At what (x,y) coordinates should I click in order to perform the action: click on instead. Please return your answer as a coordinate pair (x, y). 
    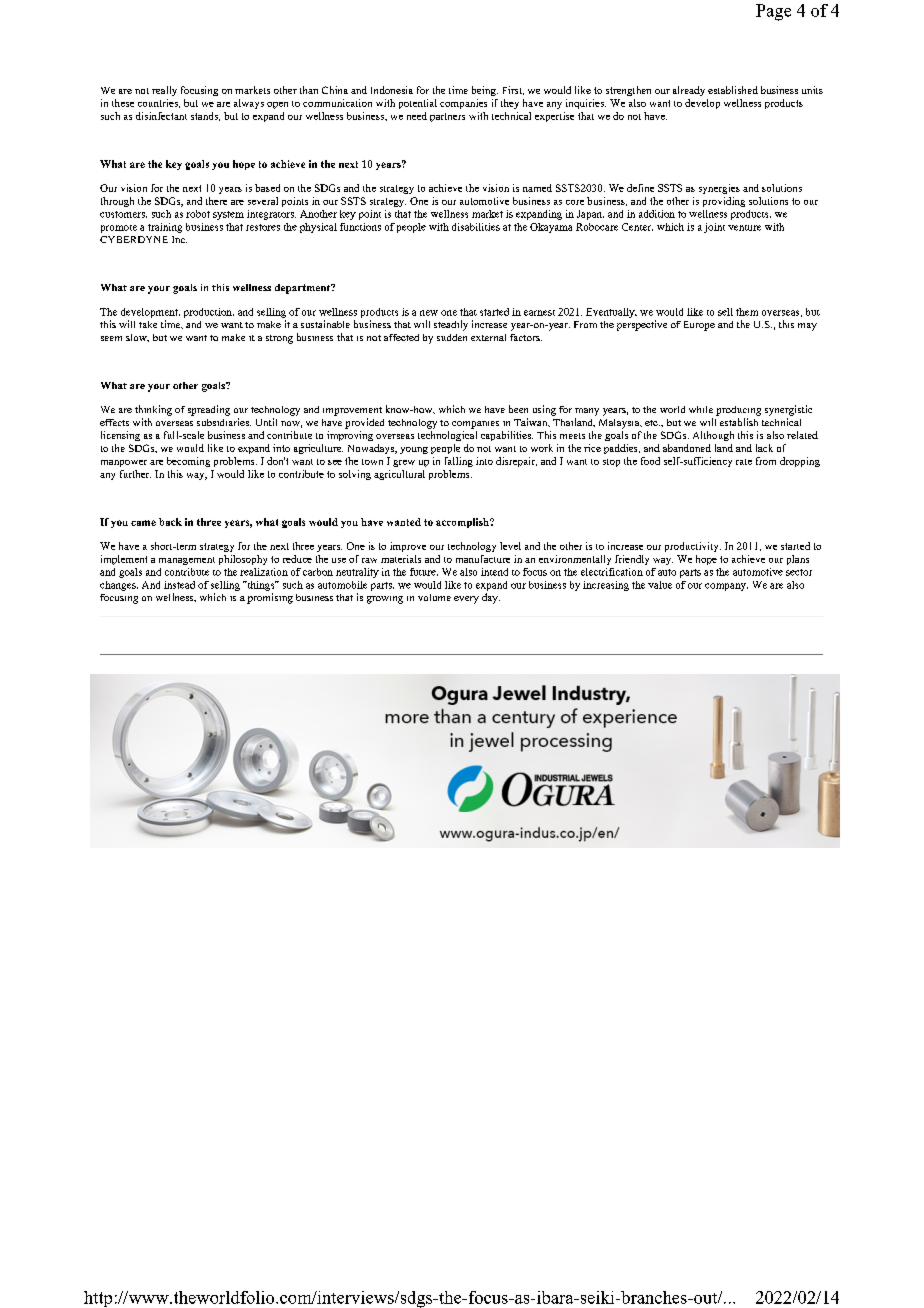
    Looking at the image, I should click on (179, 585).
